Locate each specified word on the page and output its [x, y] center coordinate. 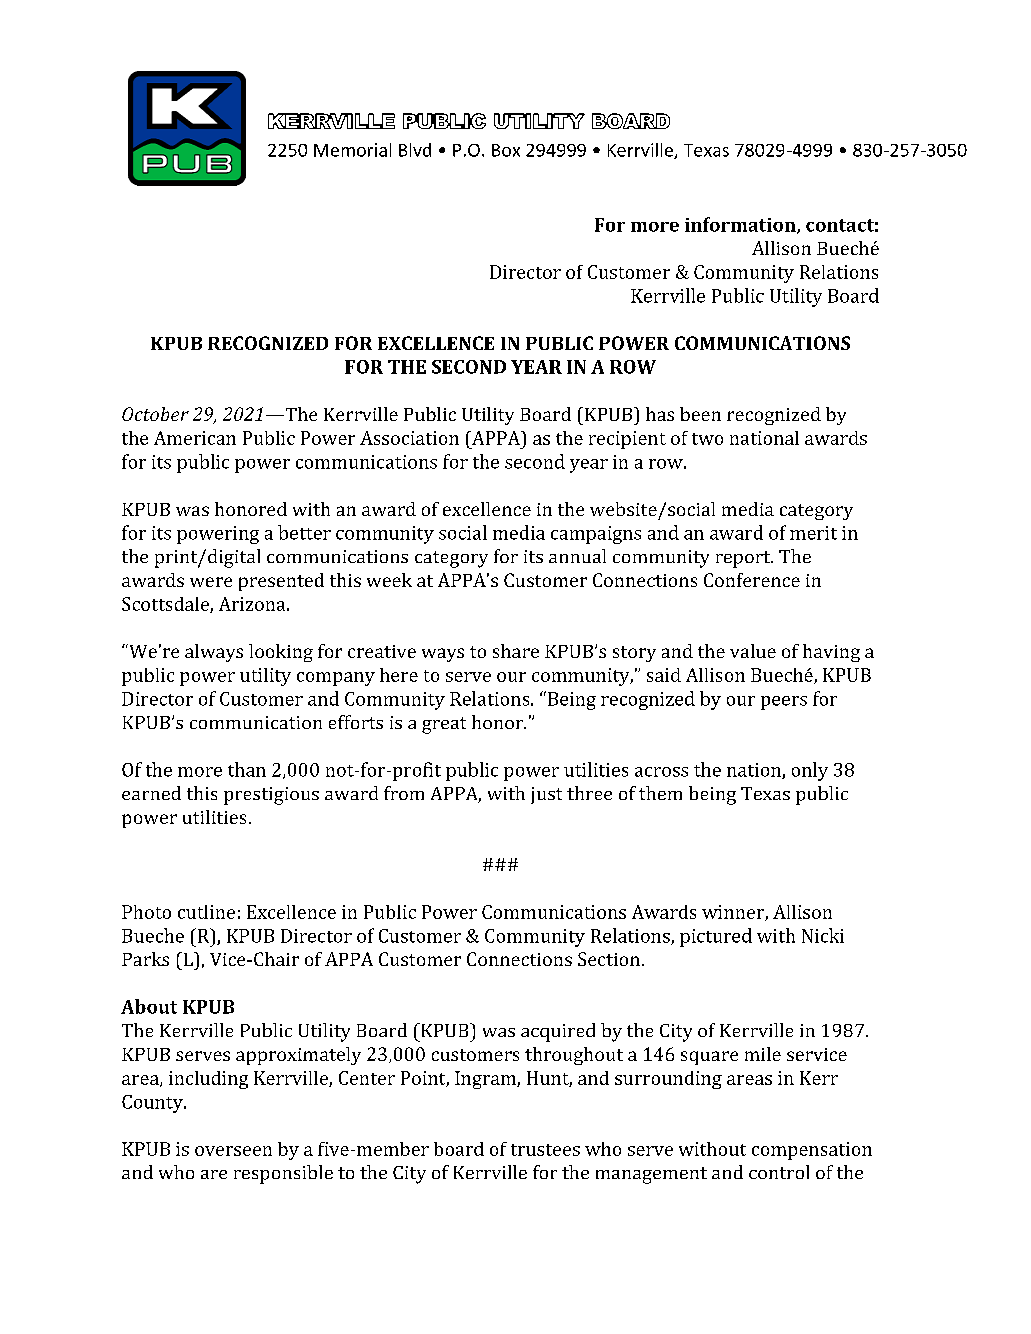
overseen [233, 1151]
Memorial [352, 150]
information [741, 225]
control [779, 1172]
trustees [545, 1150]
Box [506, 150]
